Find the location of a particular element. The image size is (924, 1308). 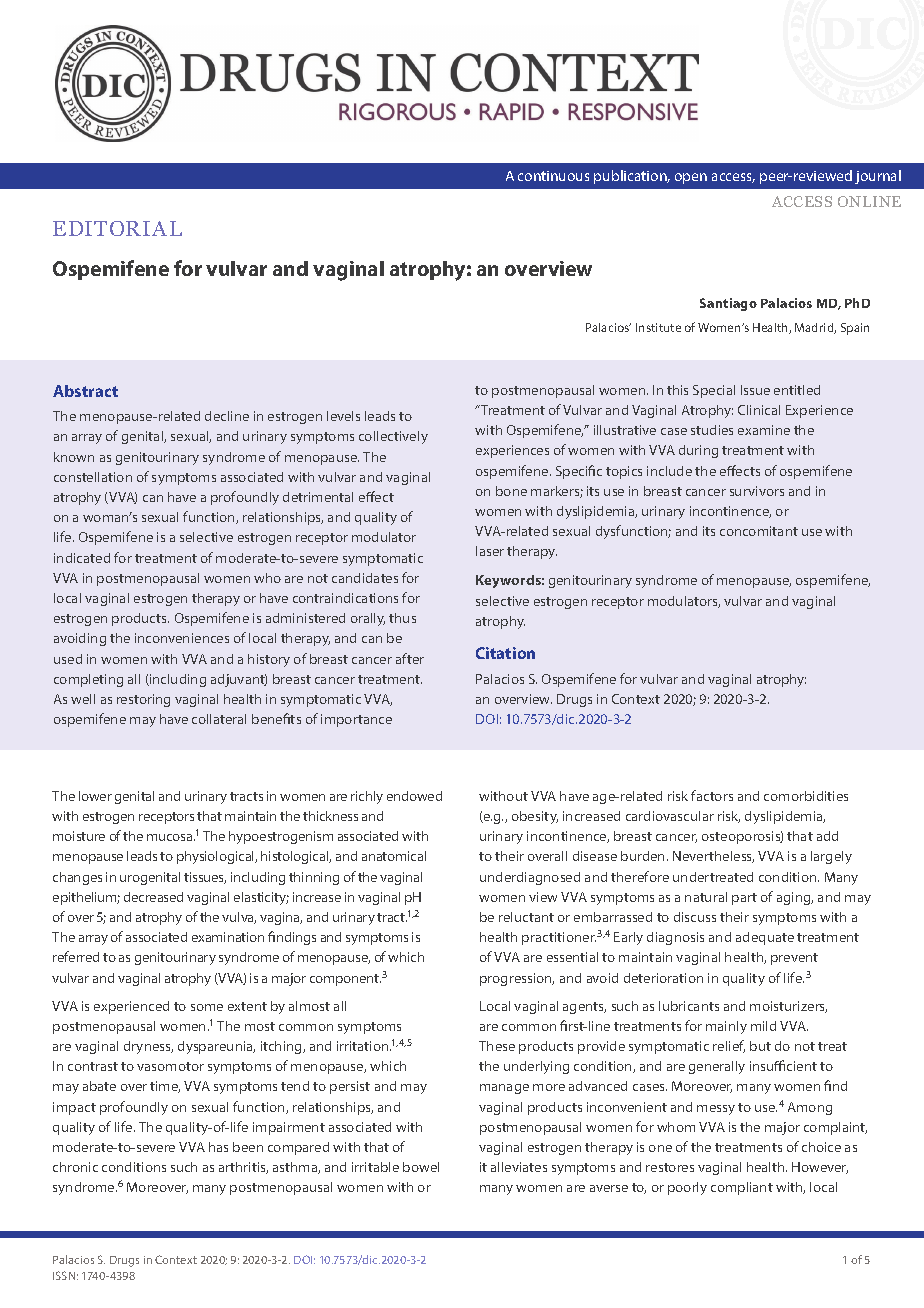

has is located at coordinates (218, 1147).
